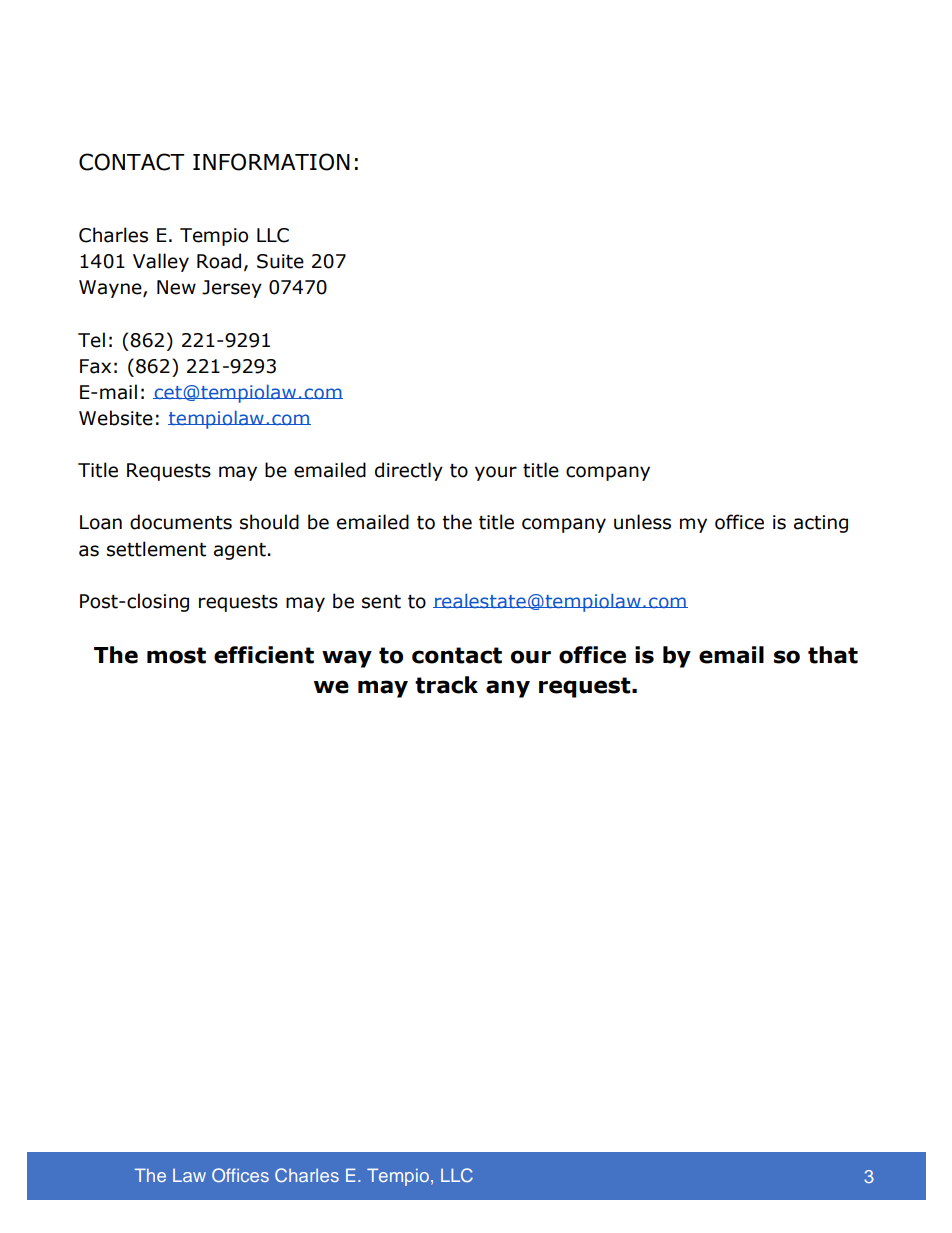 This screenshot has height=1233, width=952. I want to click on your, so click(496, 473).
